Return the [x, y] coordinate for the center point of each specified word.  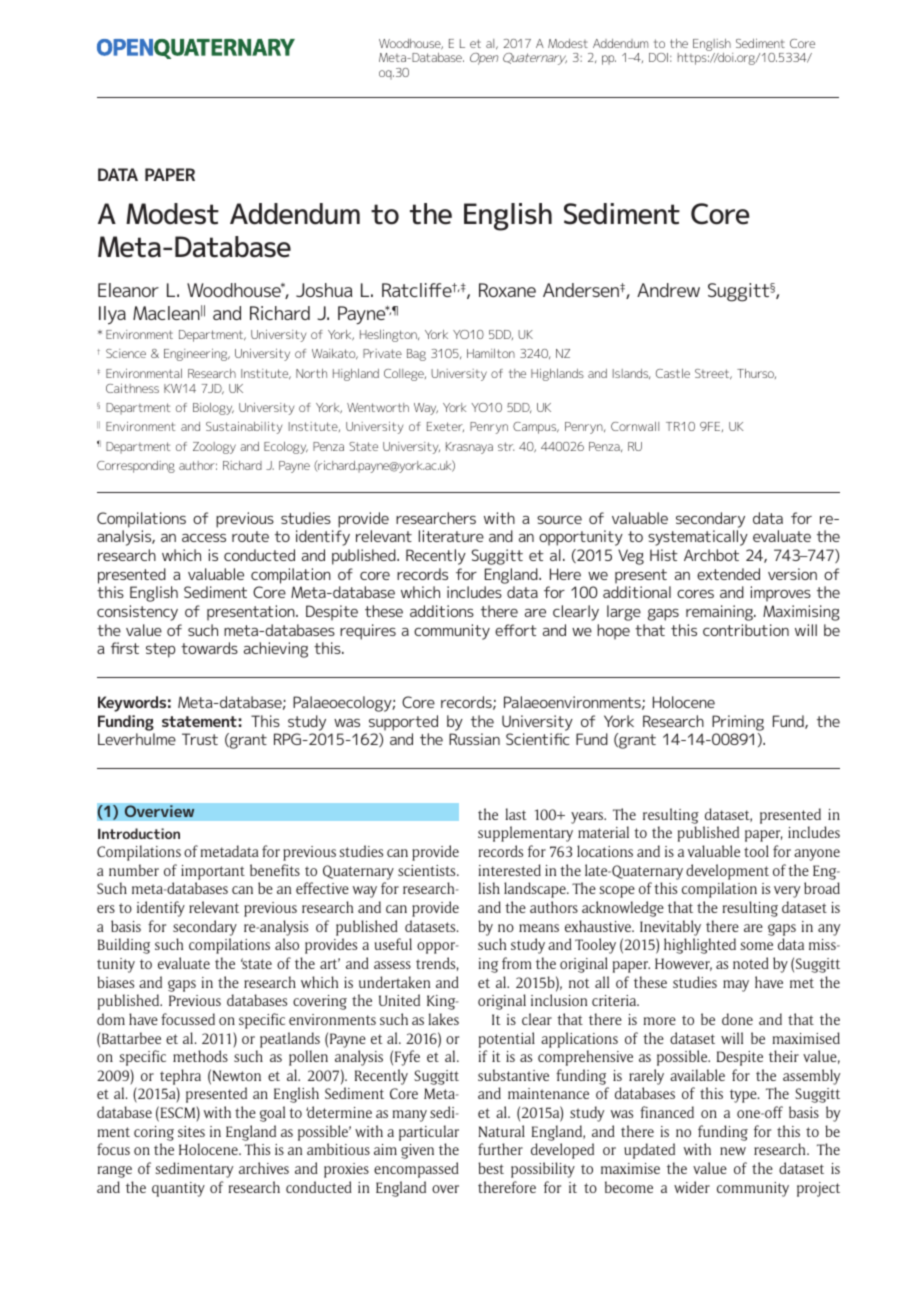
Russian [474, 739]
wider [692, 1187]
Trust [200, 739]
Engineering [197, 355]
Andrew [668, 290]
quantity [178, 1189]
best [491, 1168]
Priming [738, 723]
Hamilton [491, 353]
